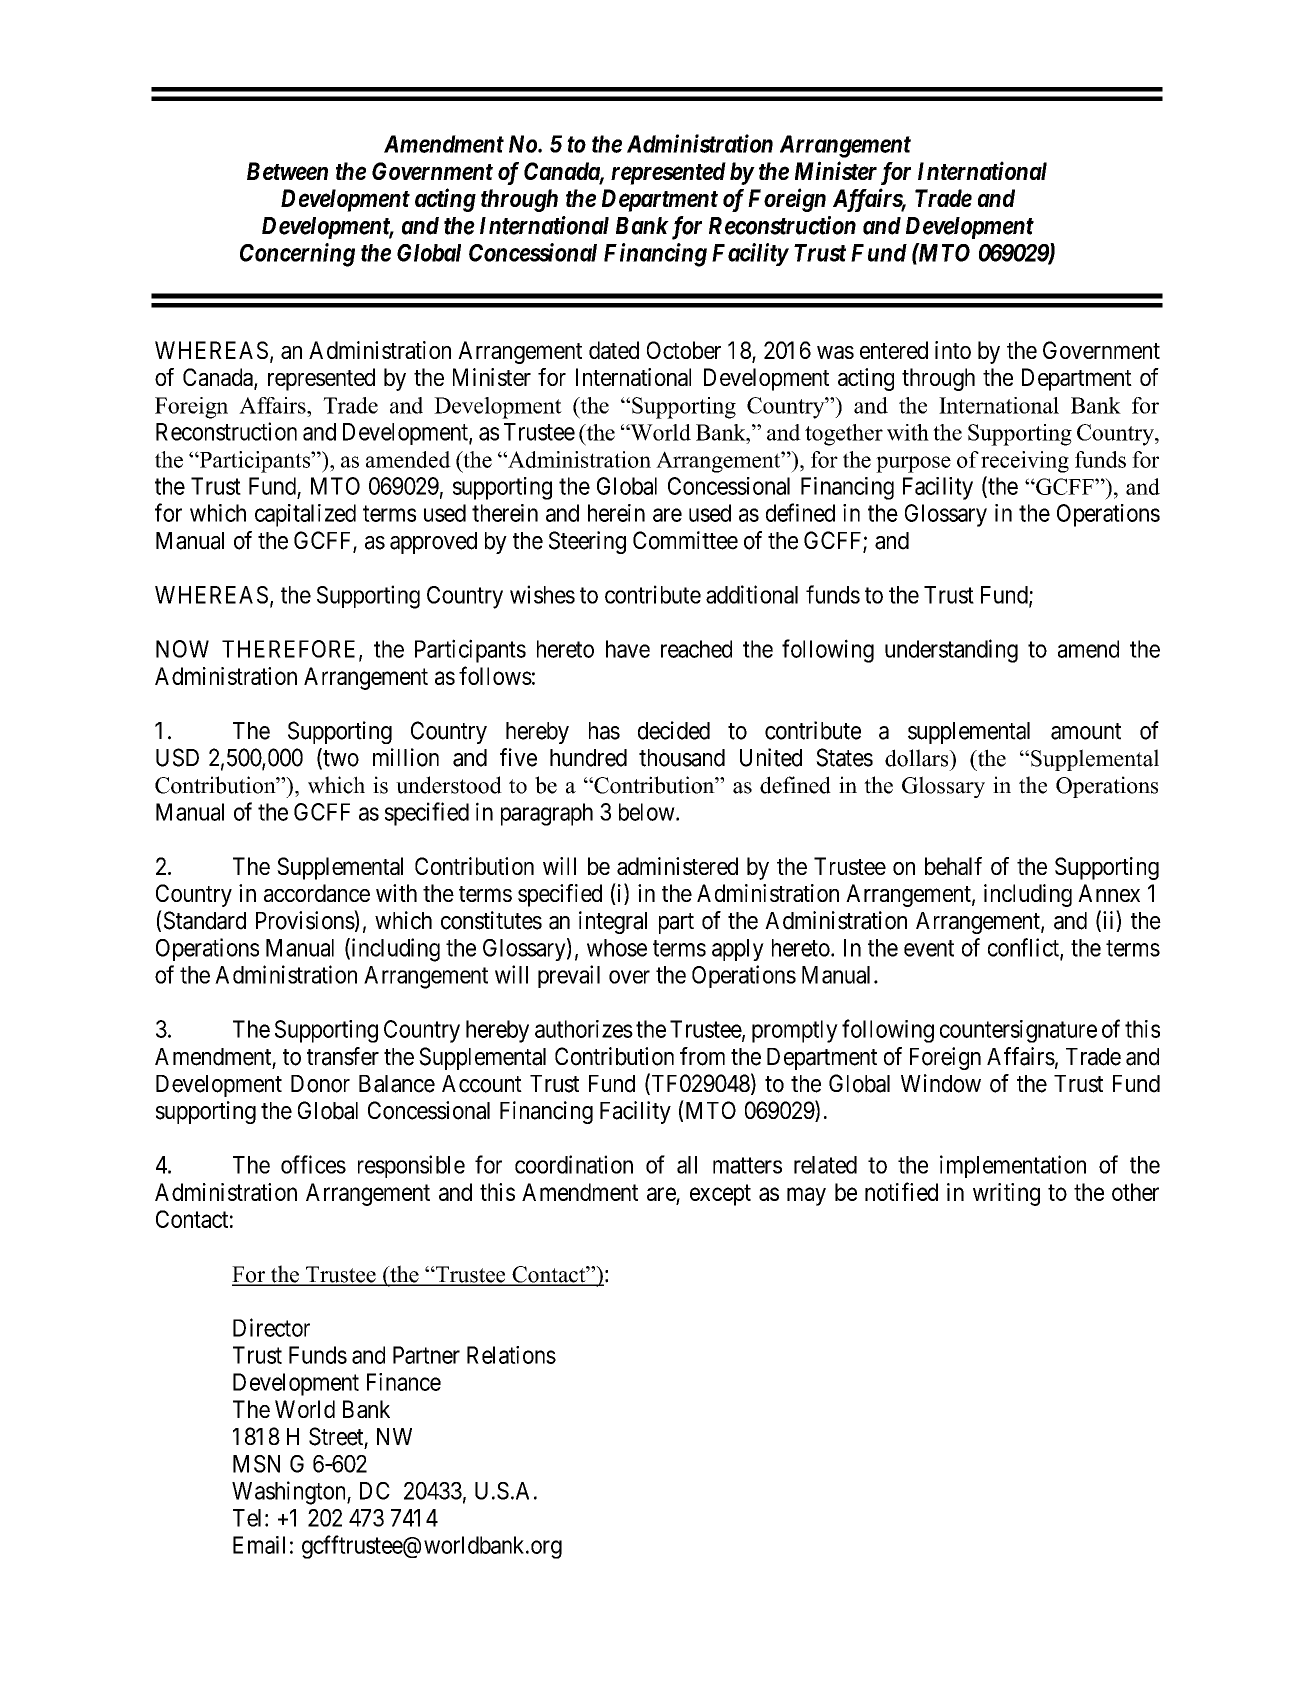  What do you see at coordinates (951, 651) in the screenshot?
I see `understanding` at bounding box center [951, 651].
